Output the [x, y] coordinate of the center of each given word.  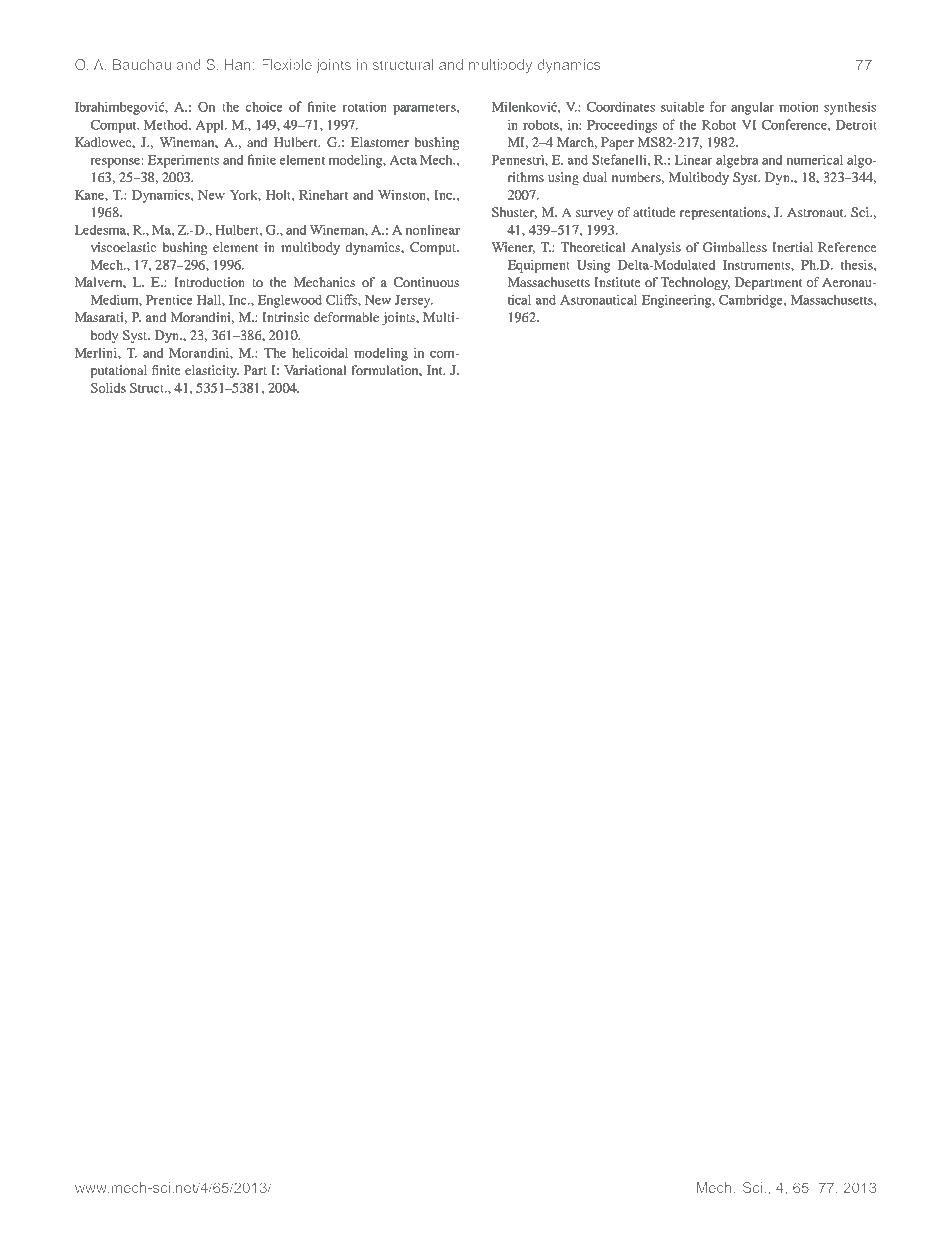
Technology [695, 283]
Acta [403, 160]
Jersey [414, 301]
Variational [315, 370]
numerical [814, 159]
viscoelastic [123, 247]
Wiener [513, 248]
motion [799, 106]
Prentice [169, 299]
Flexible [287, 64]
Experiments [183, 161]
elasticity [212, 371]
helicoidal [320, 352]
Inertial [792, 247]
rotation [364, 106]
